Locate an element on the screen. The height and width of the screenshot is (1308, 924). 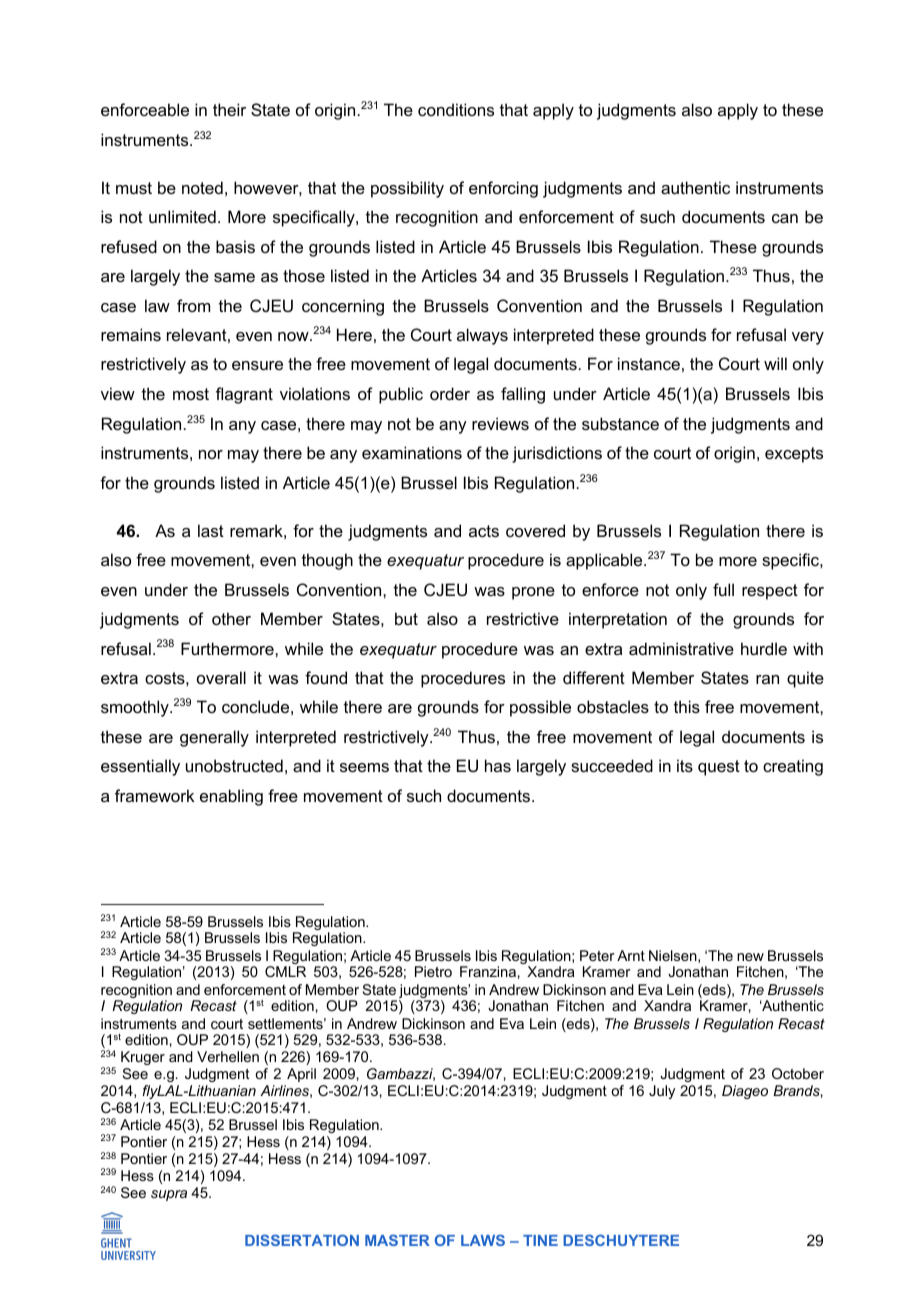
LAWS is located at coordinates (483, 1240).
